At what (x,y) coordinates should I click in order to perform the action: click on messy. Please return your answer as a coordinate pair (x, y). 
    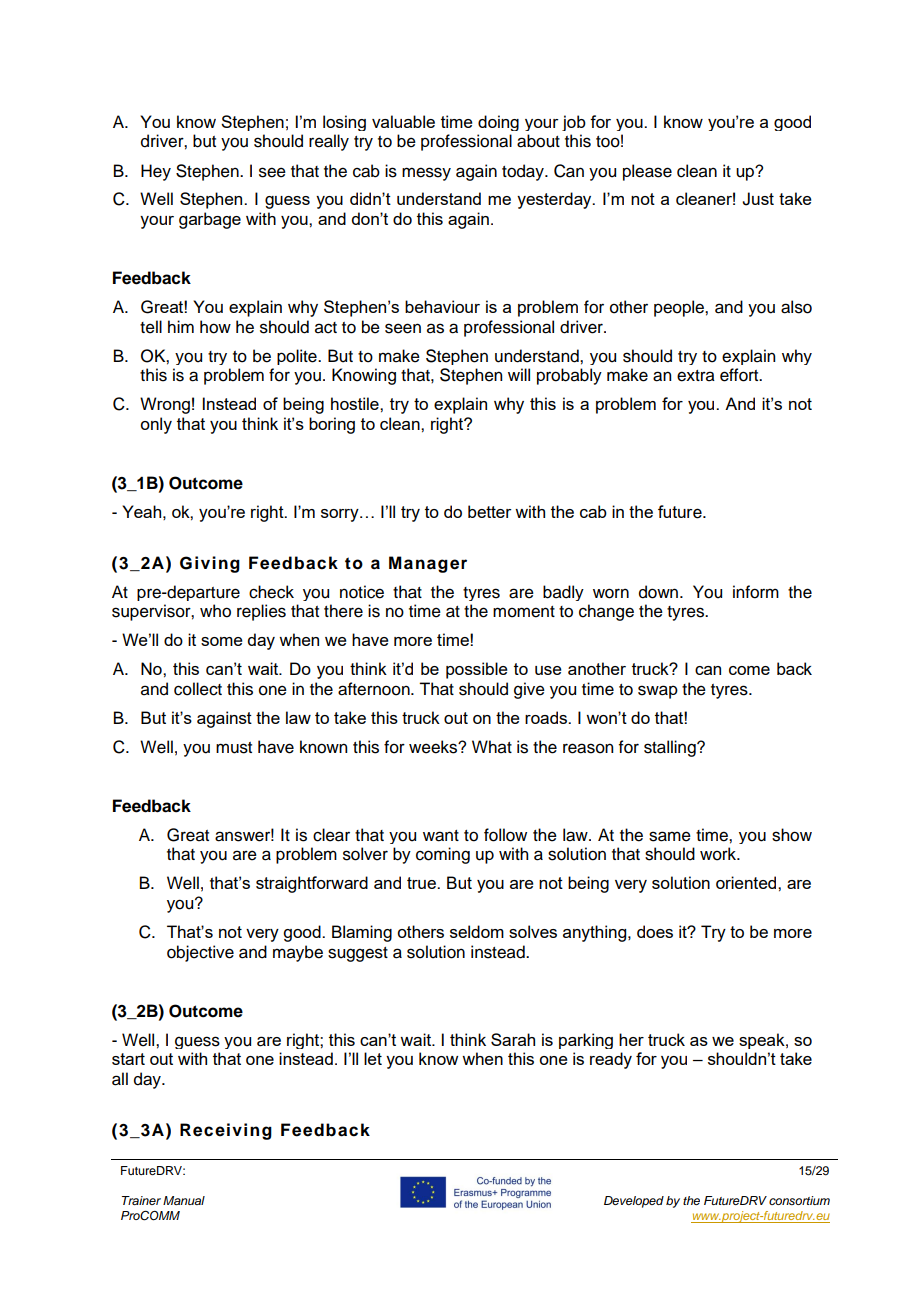
    Looking at the image, I should click on (426, 174).
